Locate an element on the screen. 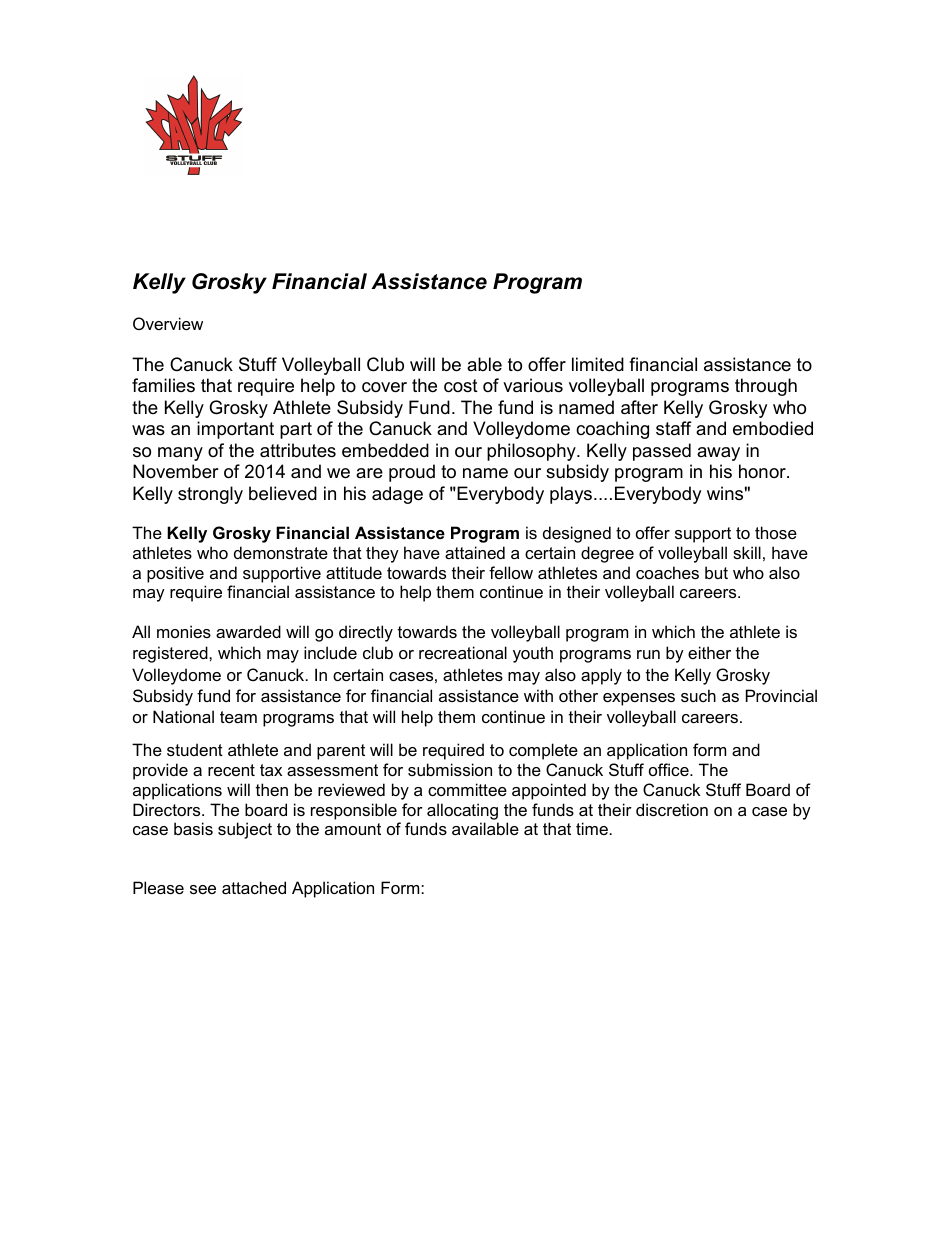 This screenshot has height=1233, width=952. allocating is located at coordinates (462, 811).
